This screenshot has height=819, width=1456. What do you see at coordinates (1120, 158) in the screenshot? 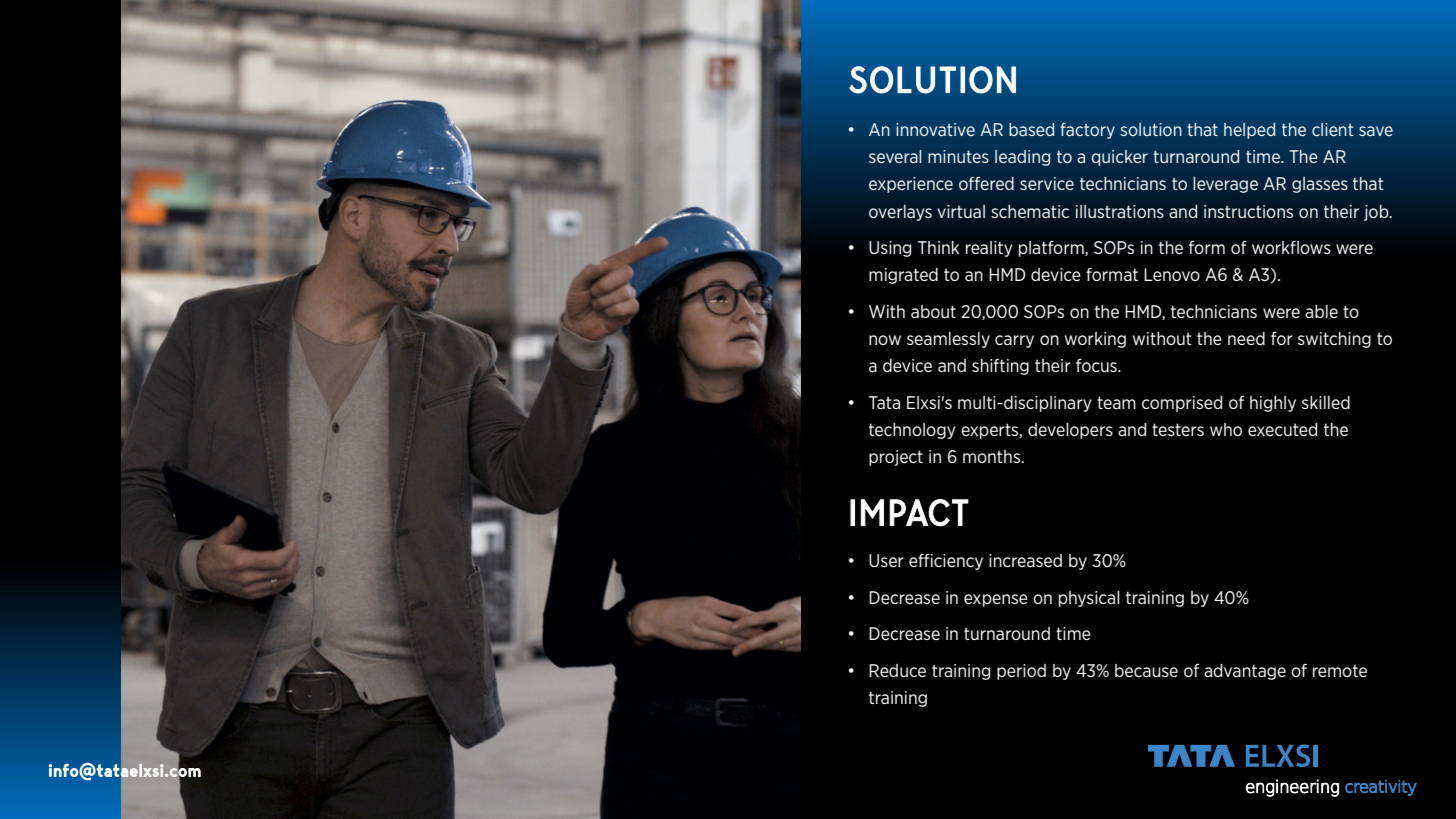
I see `quicker` at bounding box center [1120, 158].
